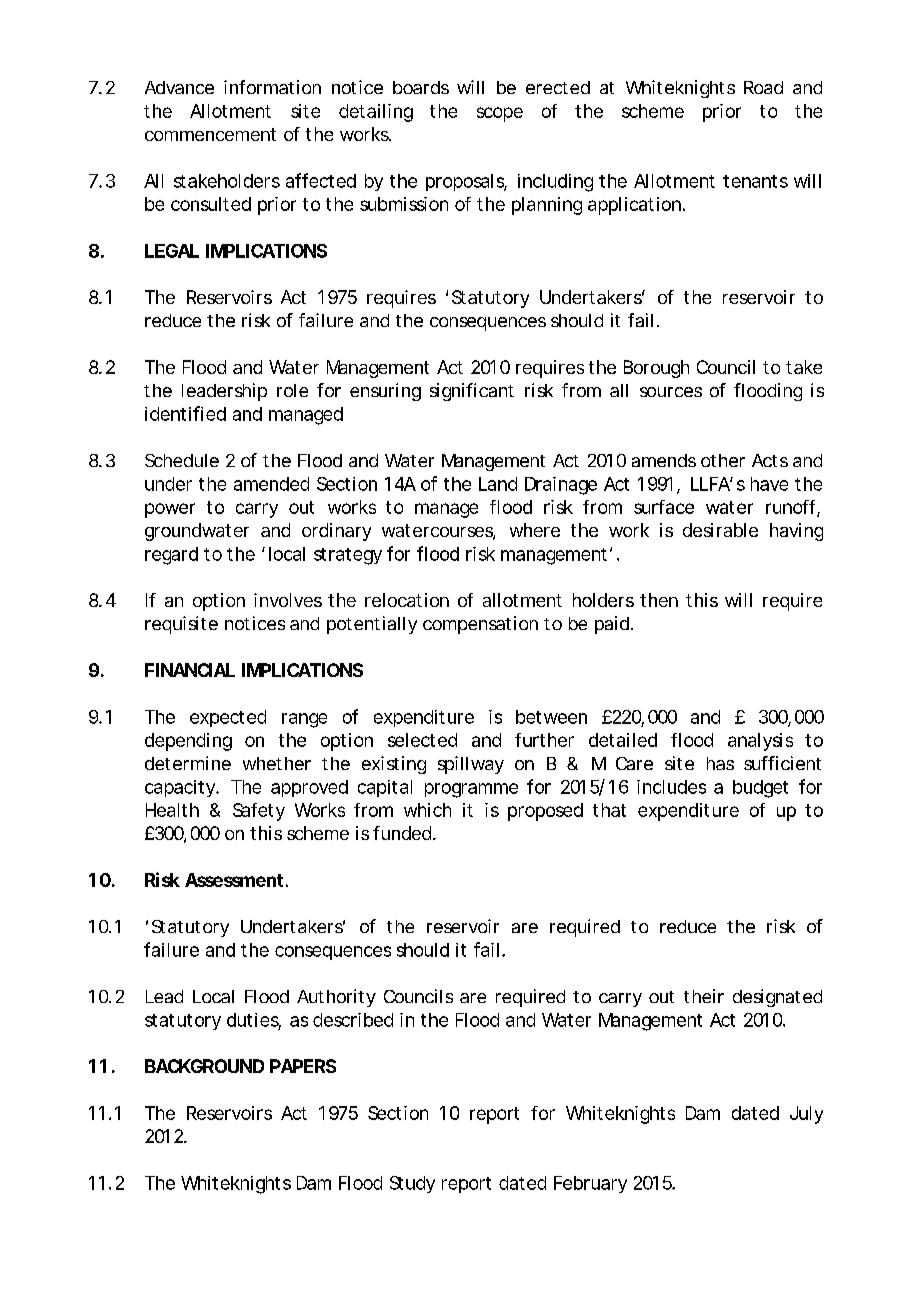  Describe the element at coordinates (210, 134) in the document. I see `commencement` at that location.
